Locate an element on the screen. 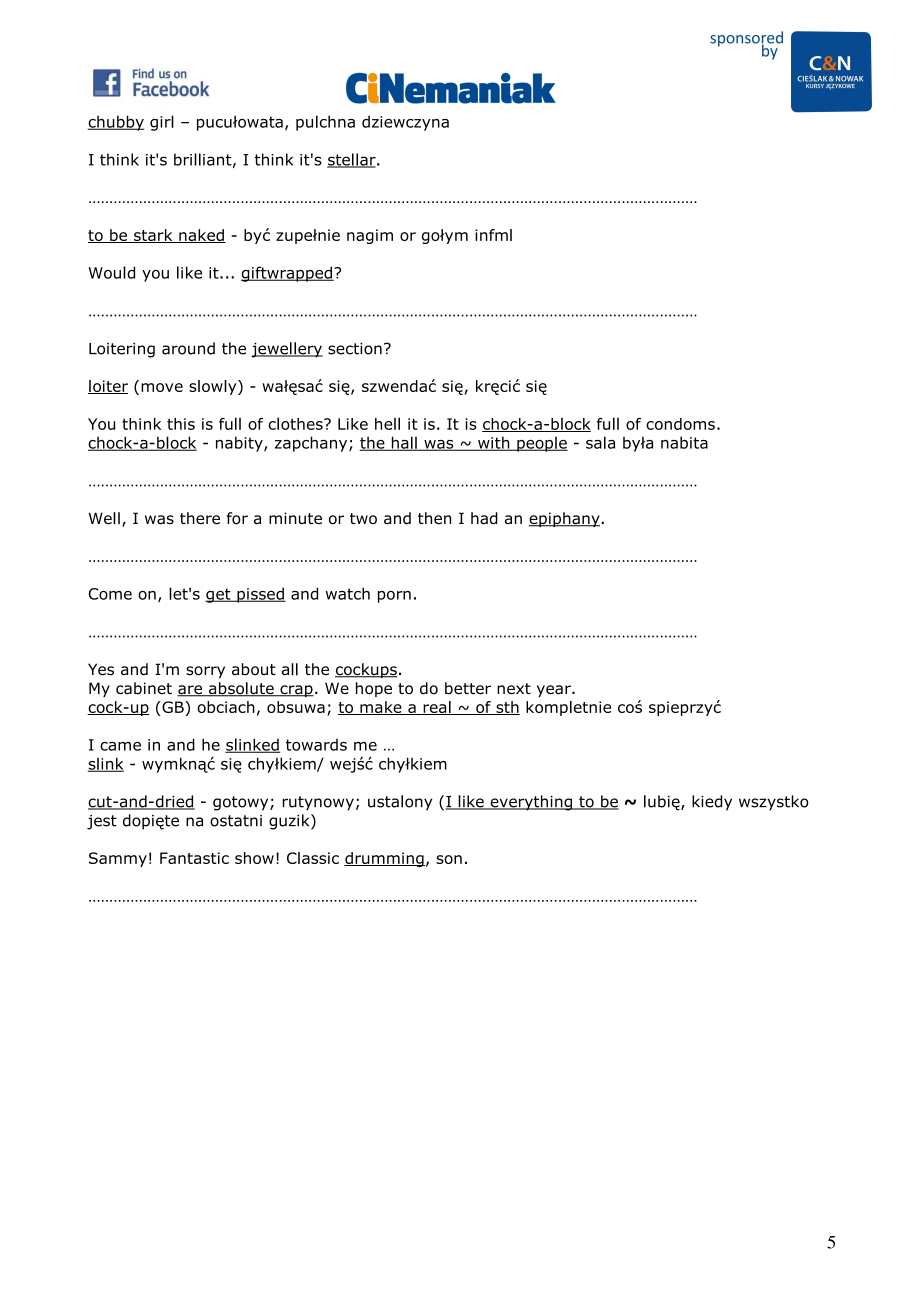 The height and width of the screenshot is (1308, 924). girl is located at coordinates (162, 123).
